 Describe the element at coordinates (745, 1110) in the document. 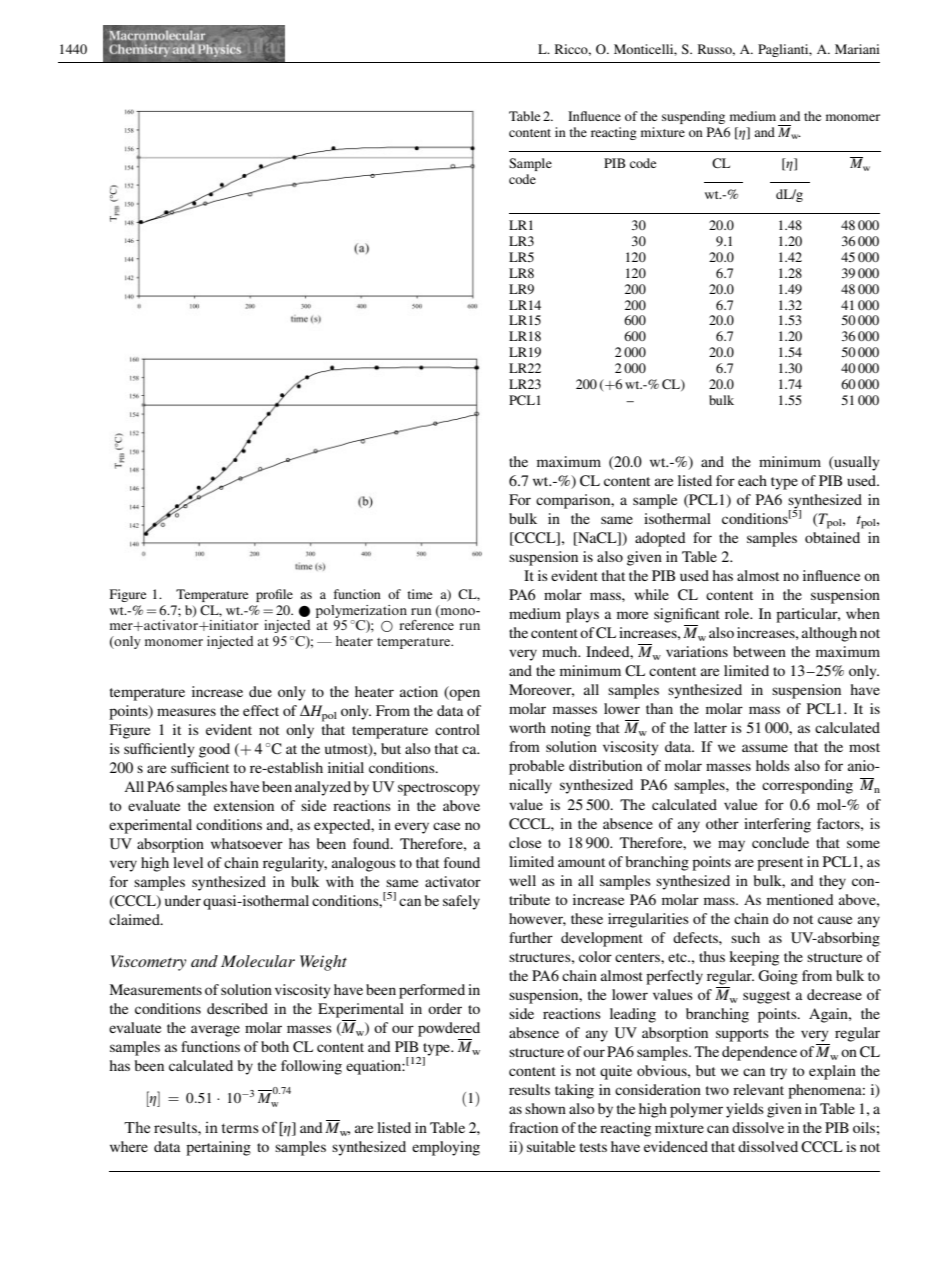

I see `yields` at that location.
